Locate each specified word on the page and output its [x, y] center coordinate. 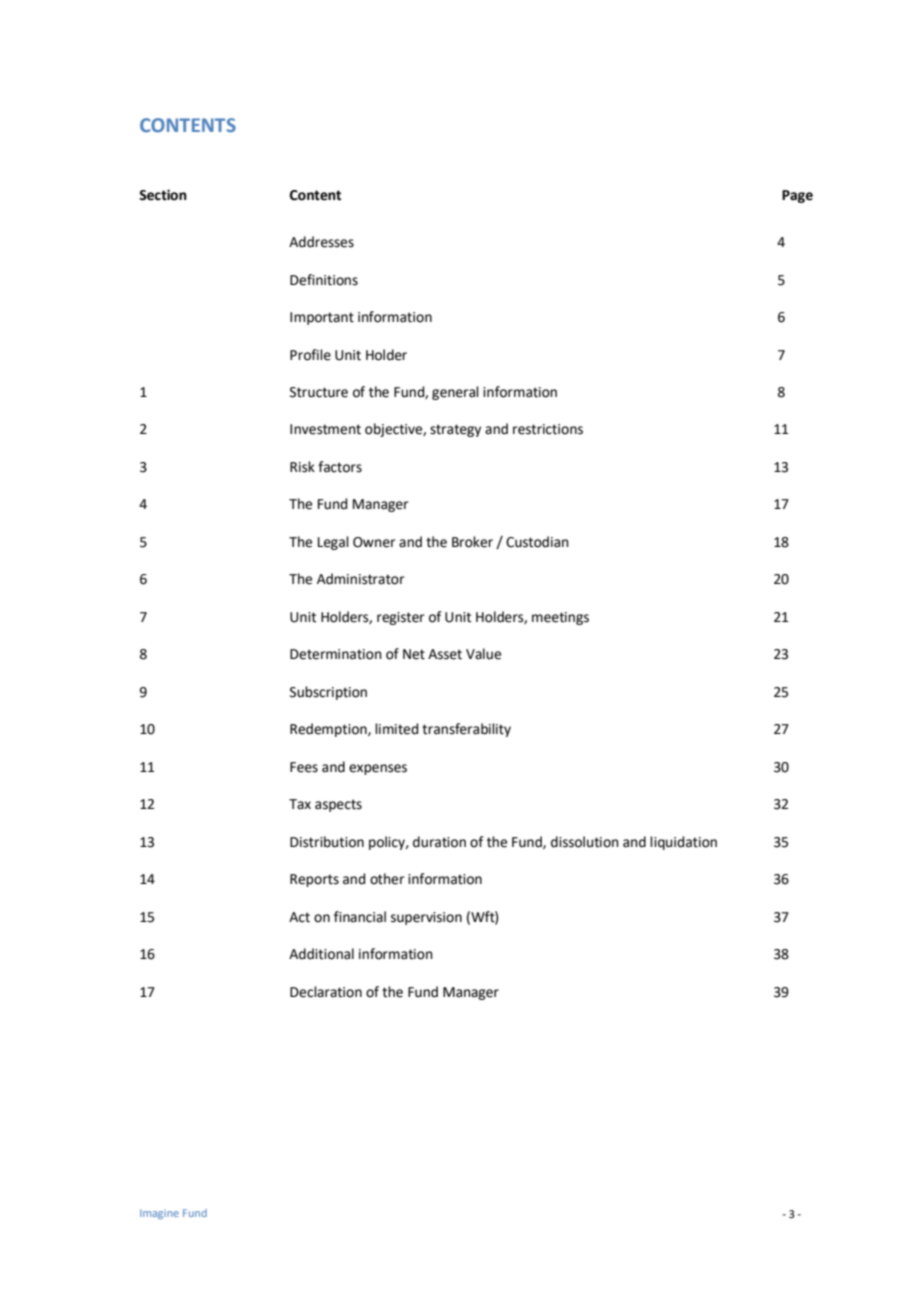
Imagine [159, 1214]
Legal [333, 543]
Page [797, 196]
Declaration [326, 992]
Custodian [537, 542]
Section [163, 195]
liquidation [683, 843]
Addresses [321, 242]
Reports [314, 880]
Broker [472, 542]
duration [439, 842]
